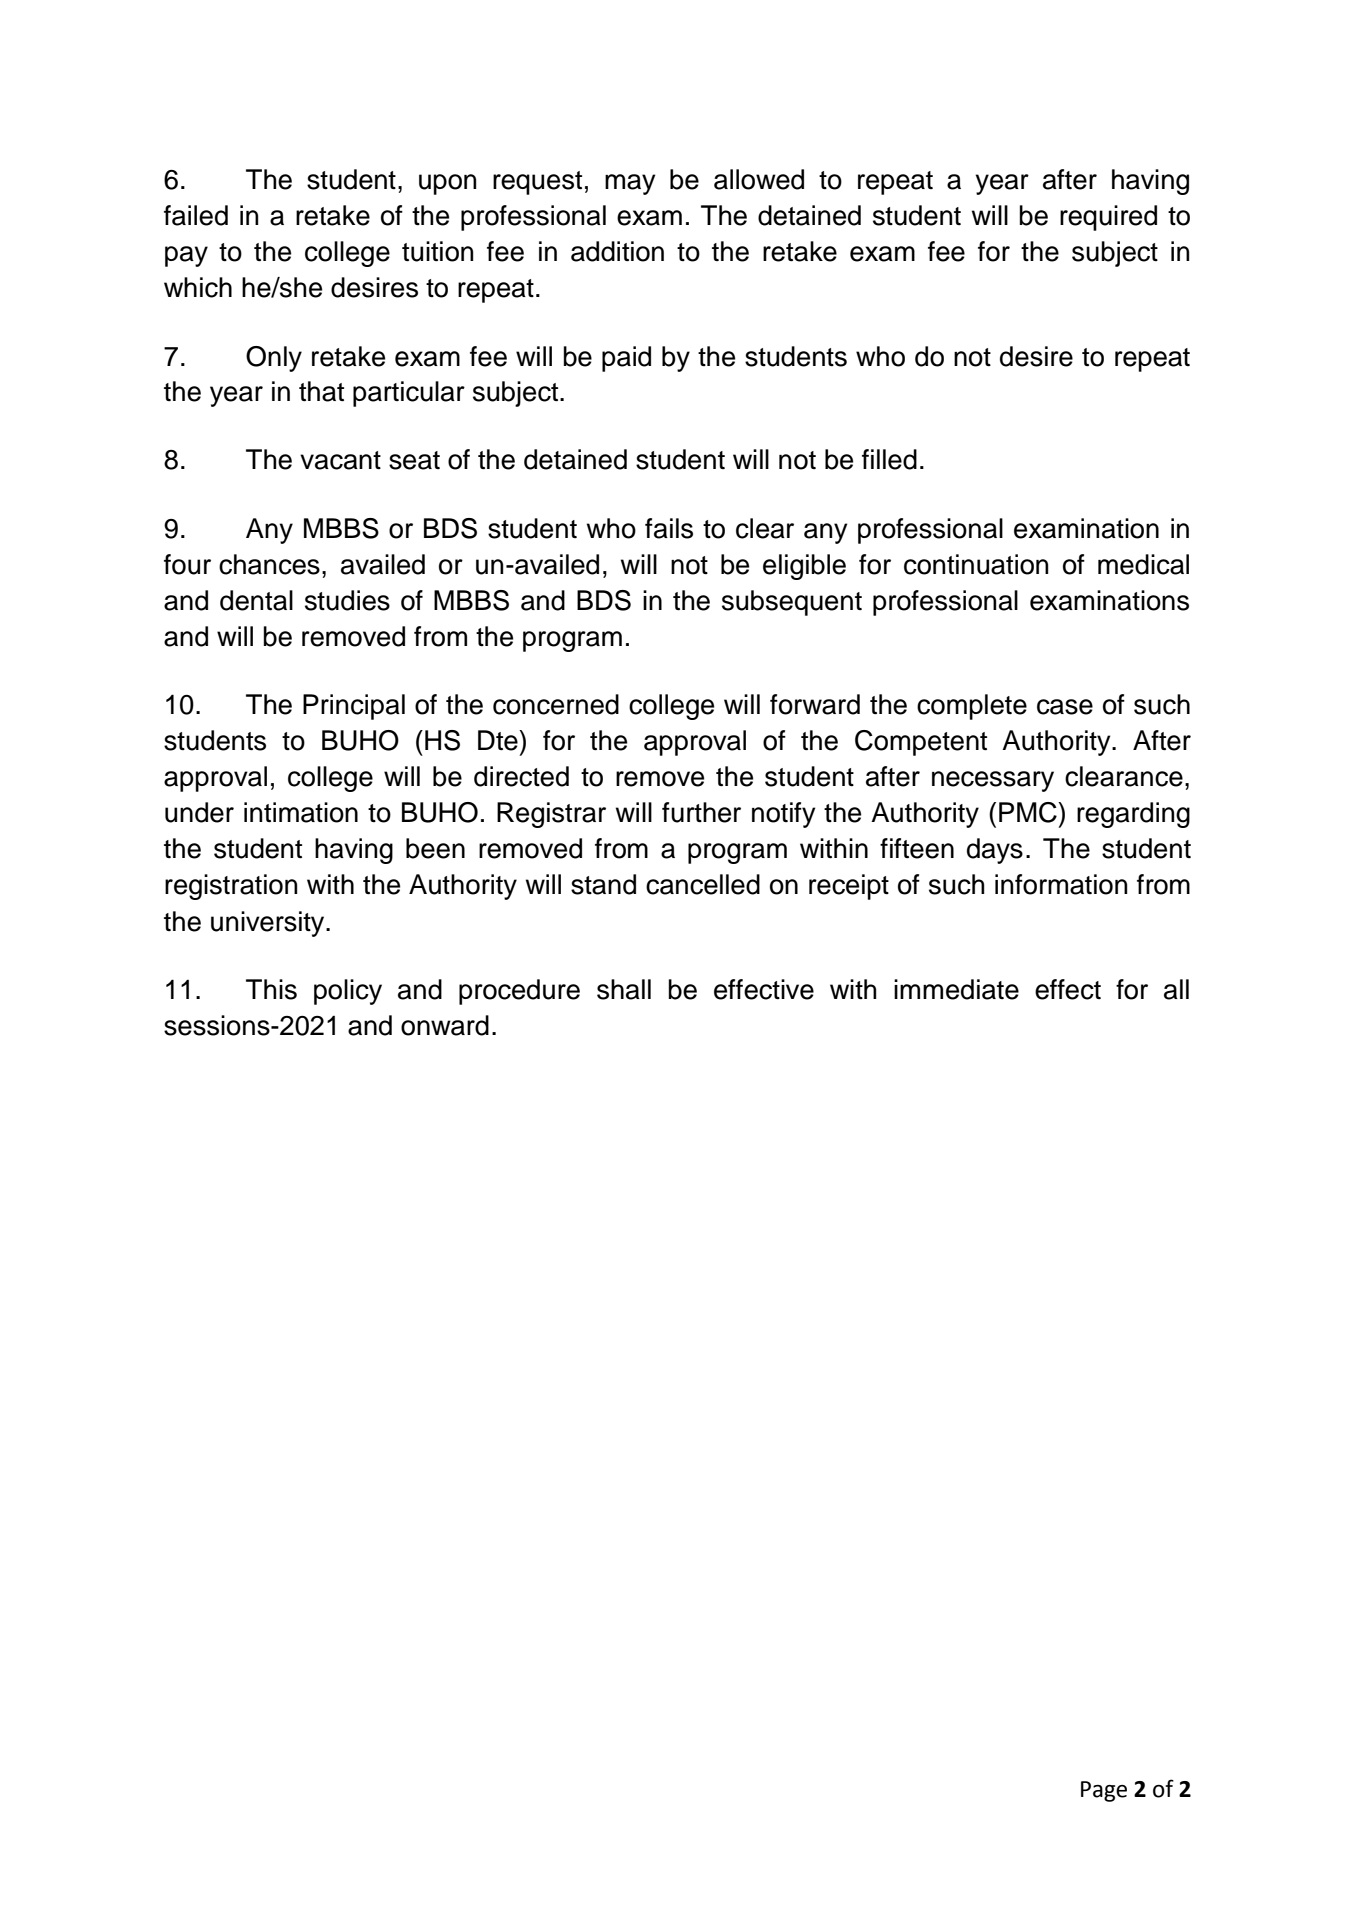 This screenshot has width=1355, height=1916. Describe the element at coordinates (1108, 218) in the screenshot. I see `required` at that location.
